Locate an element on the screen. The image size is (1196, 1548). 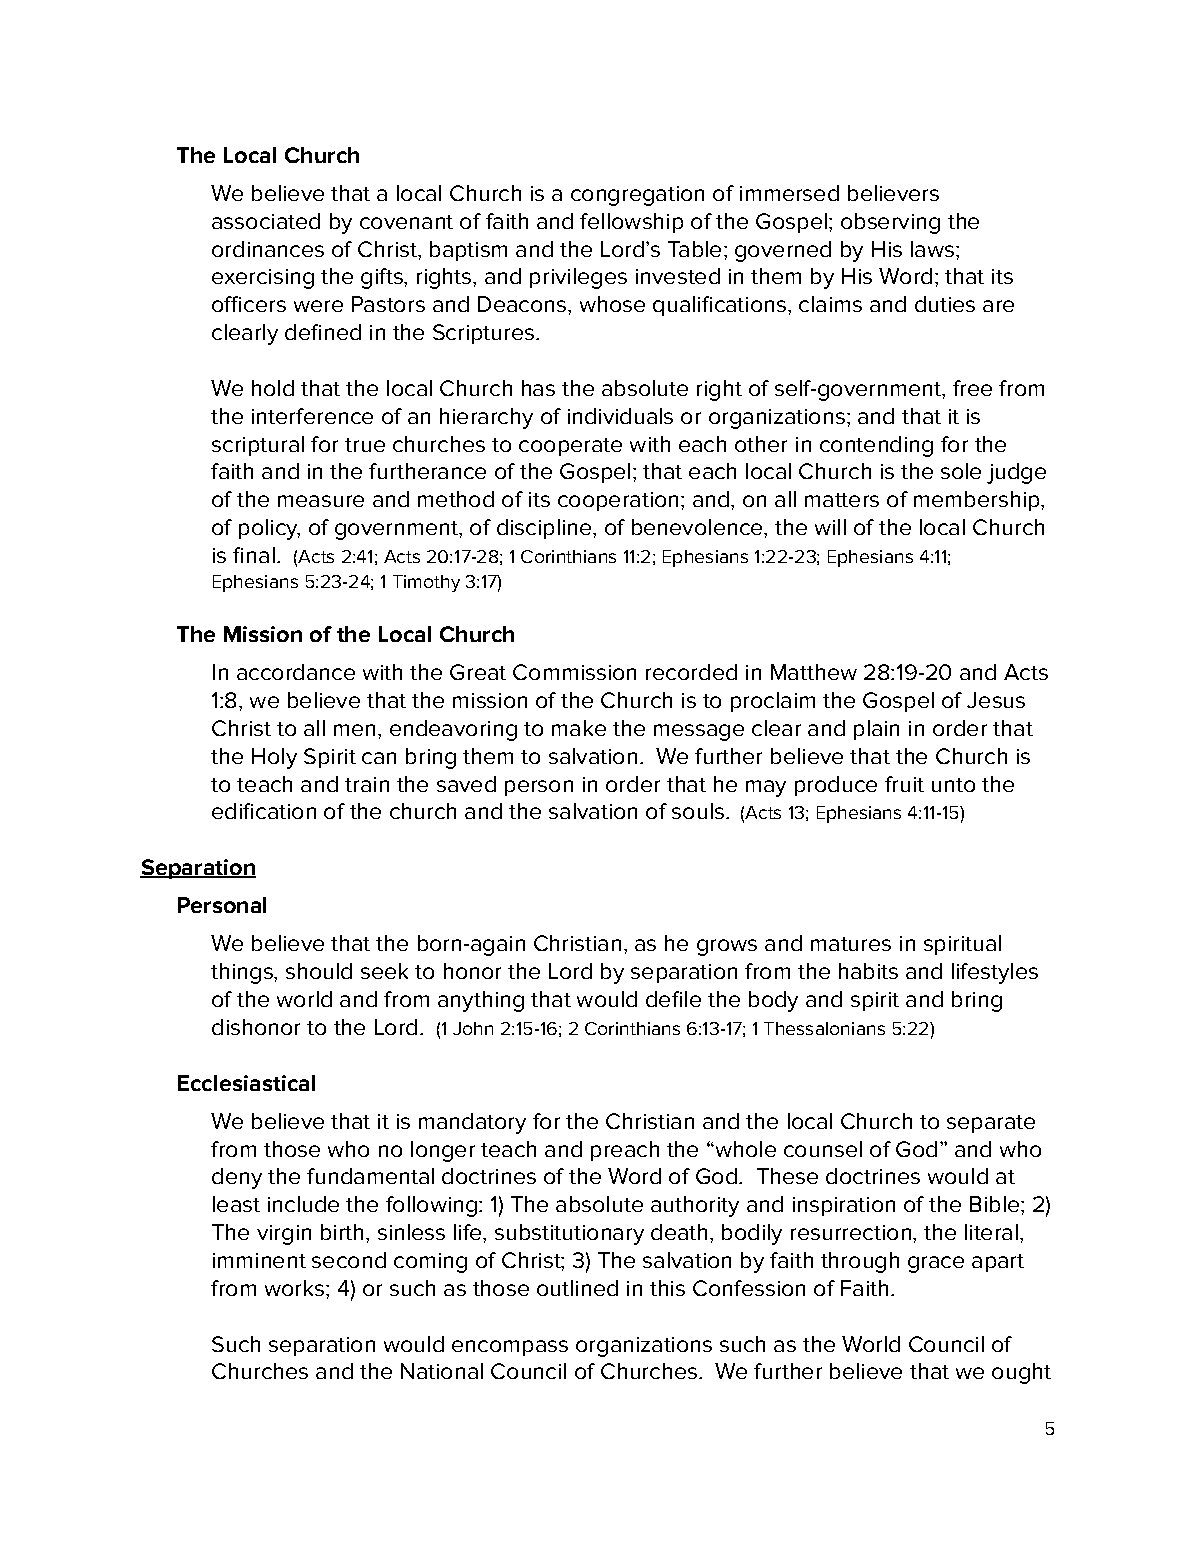
will is located at coordinates (830, 527).
